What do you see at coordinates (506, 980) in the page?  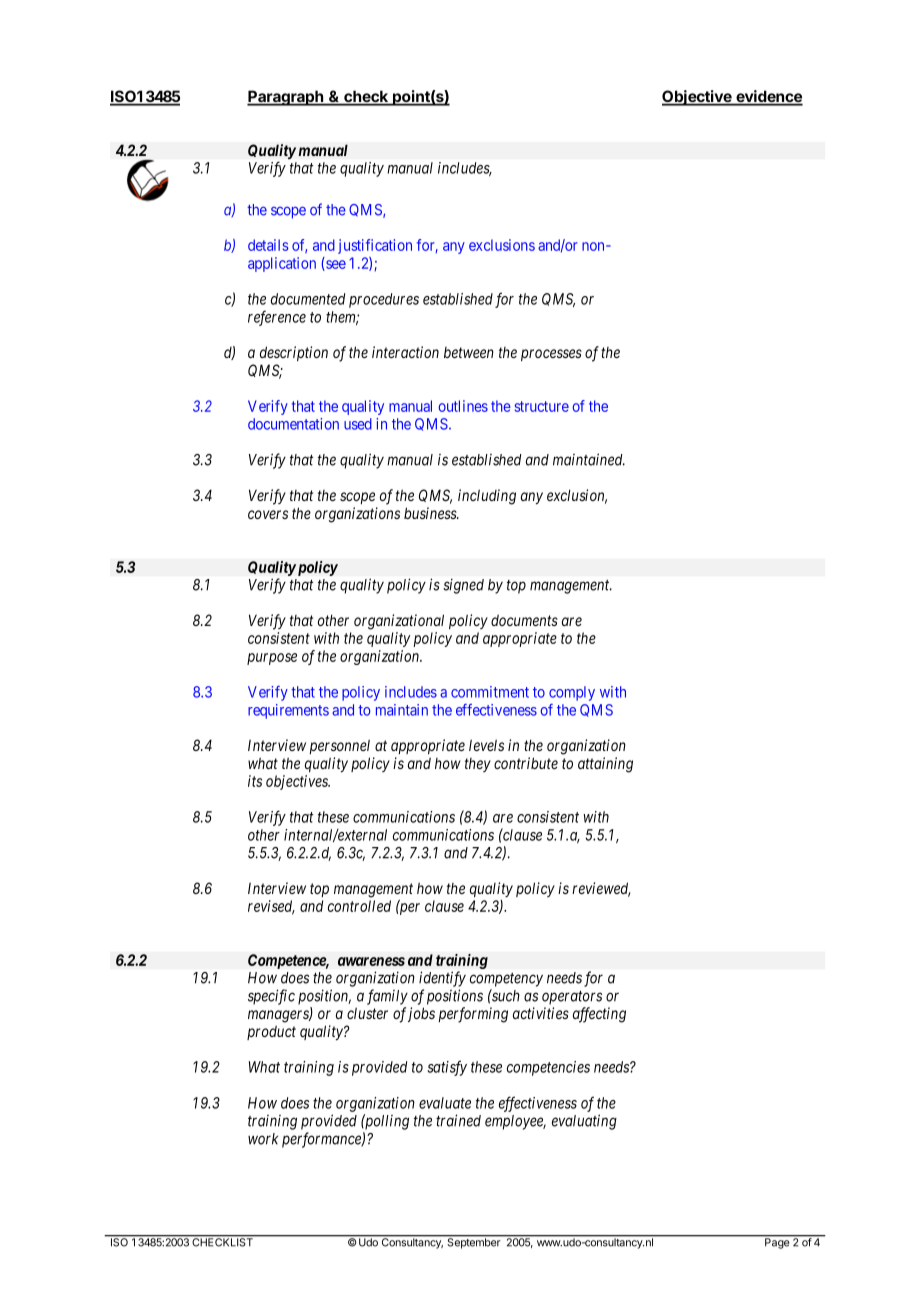 I see `competency` at bounding box center [506, 980].
